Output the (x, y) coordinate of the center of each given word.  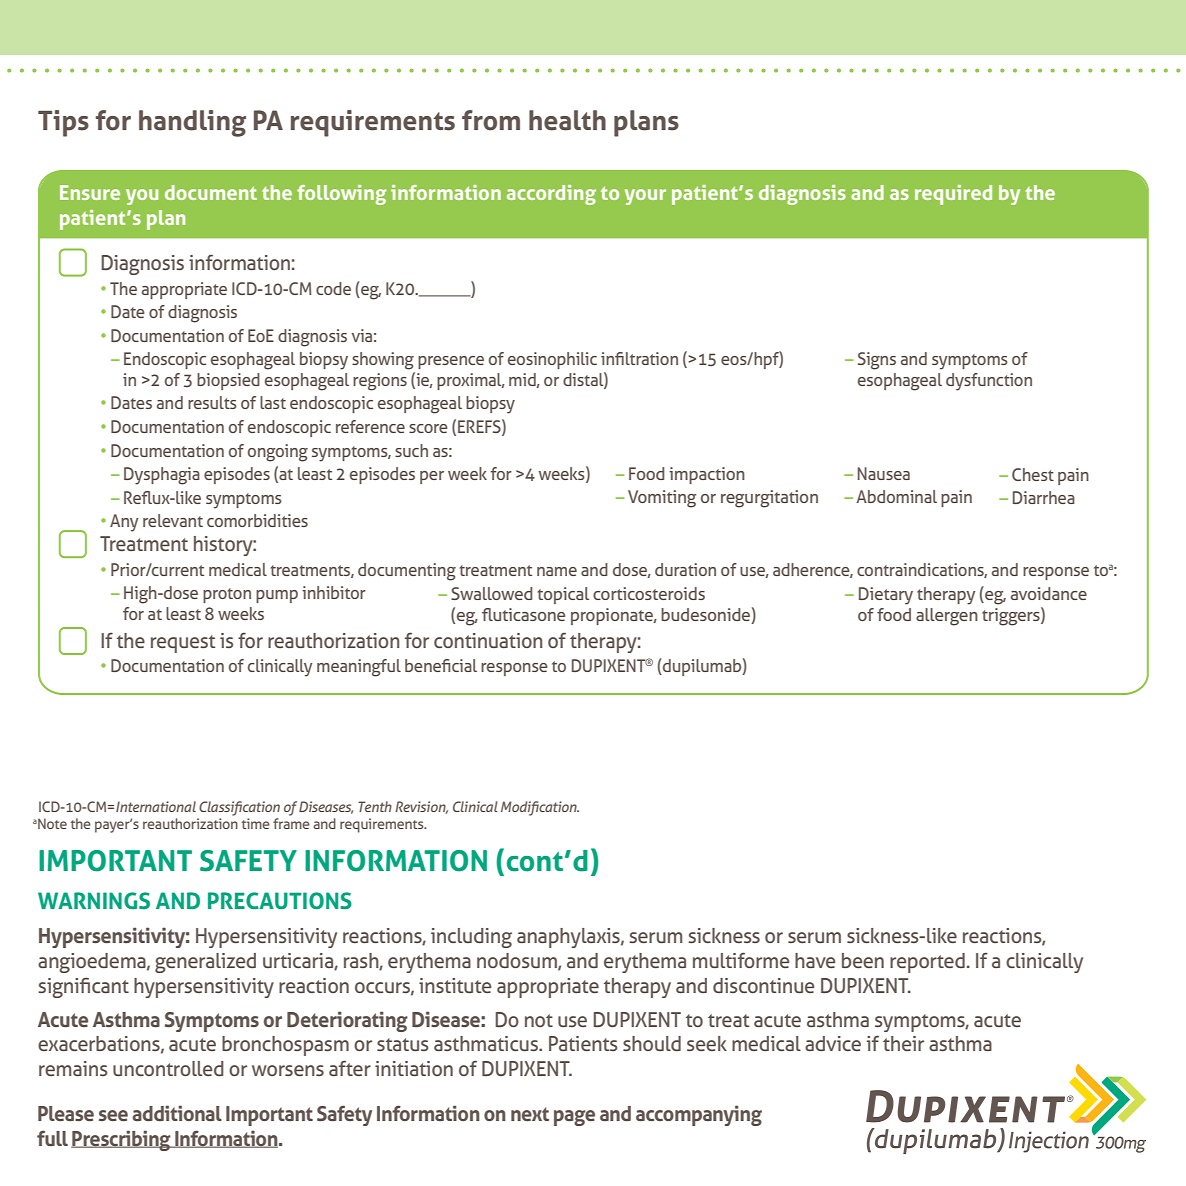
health (567, 120)
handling (192, 123)
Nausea (884, 473)
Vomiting (662, 499)
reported (927, 963)
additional (177, 1113)
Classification (239, 808)
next (530, 1114)
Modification (540, 808)
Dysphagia (162, 476)
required (953, 195)
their (903, 1043)
